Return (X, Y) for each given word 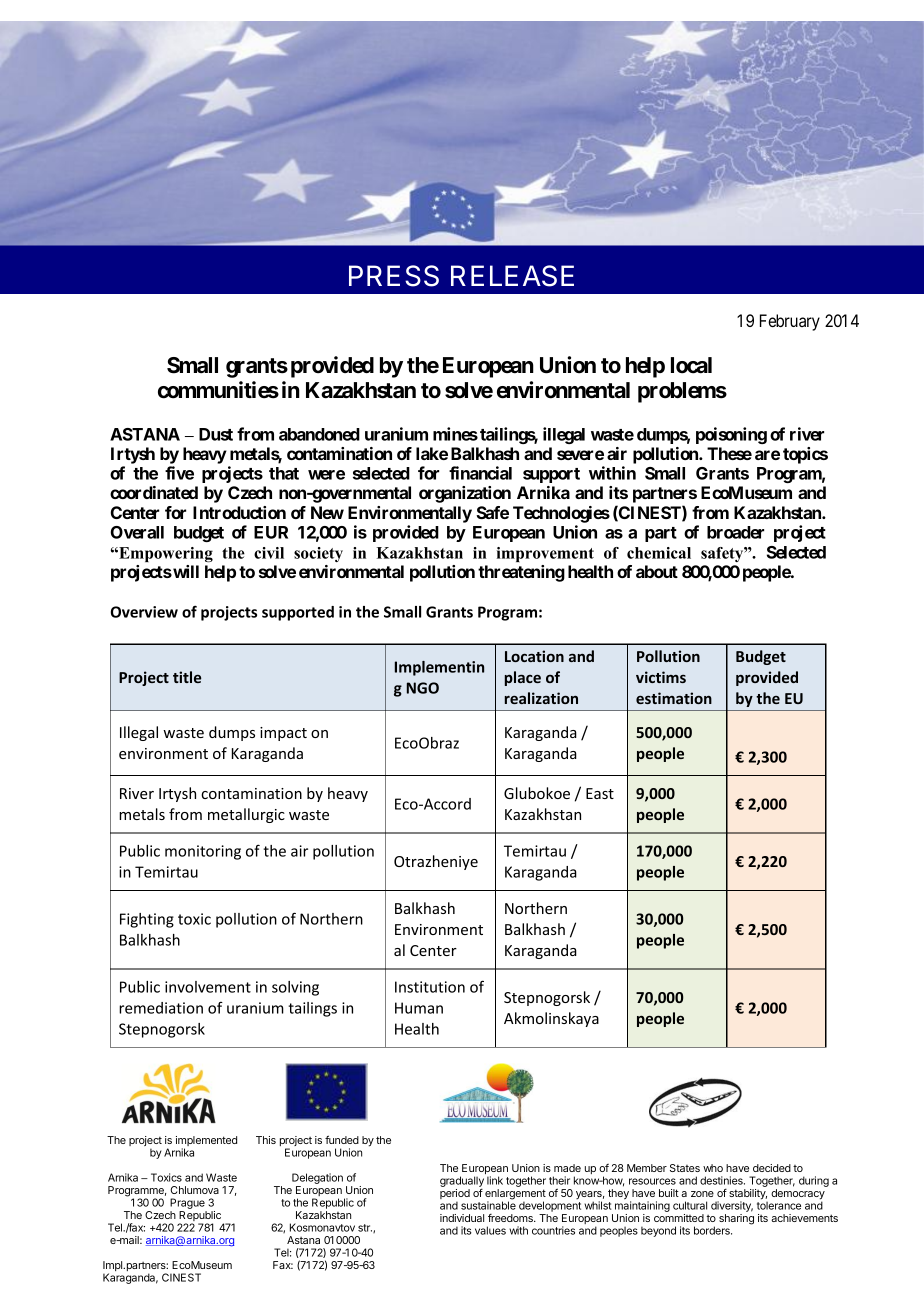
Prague (187, 1203)
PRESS (394, 276)
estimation (674, 698)
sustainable (488, 1204)
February (790, 322)
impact (283, 734)
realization (541, 698)
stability (748, 1195)
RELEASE (512, 276)
